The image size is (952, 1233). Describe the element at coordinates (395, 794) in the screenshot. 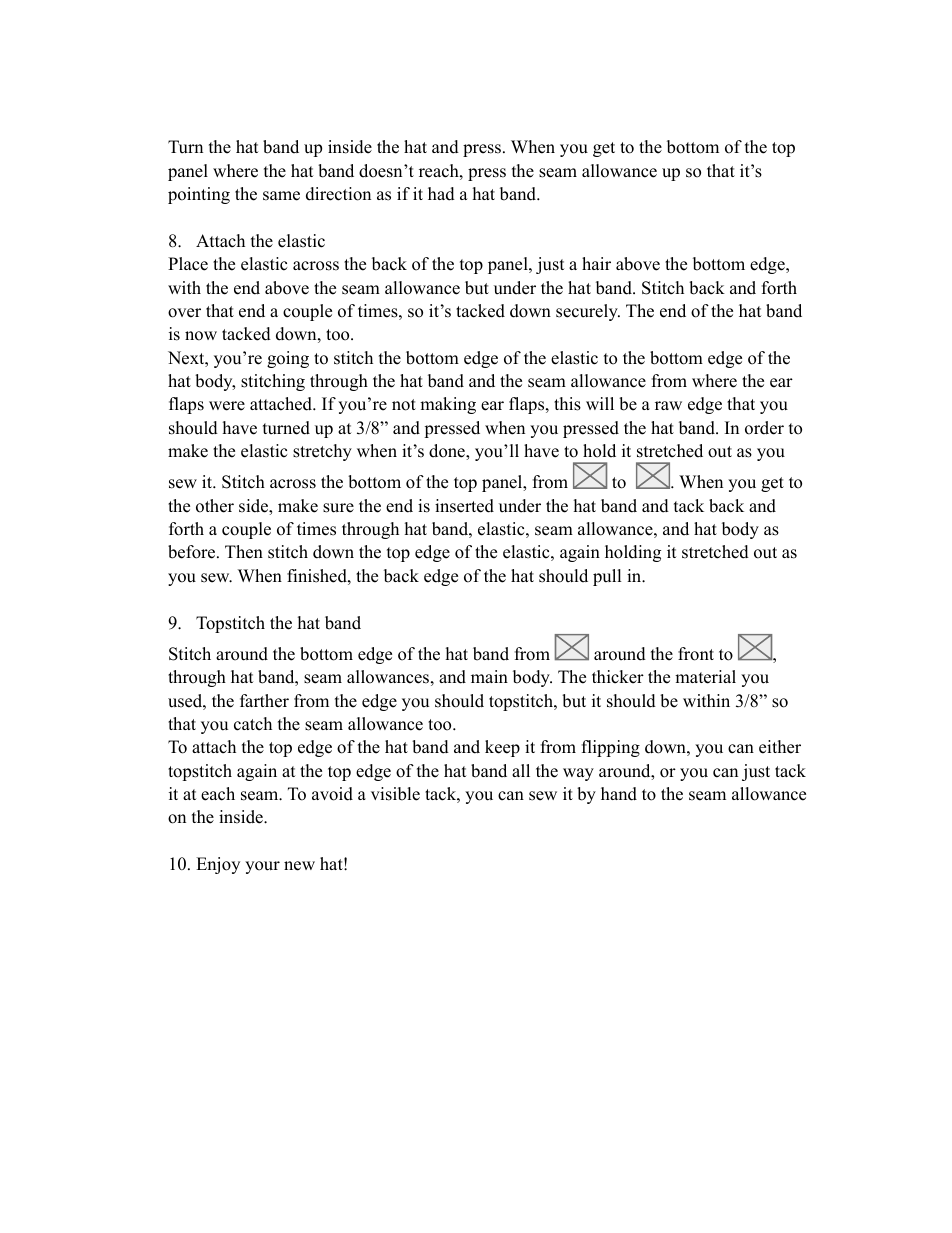

I see `visible` at that location.
